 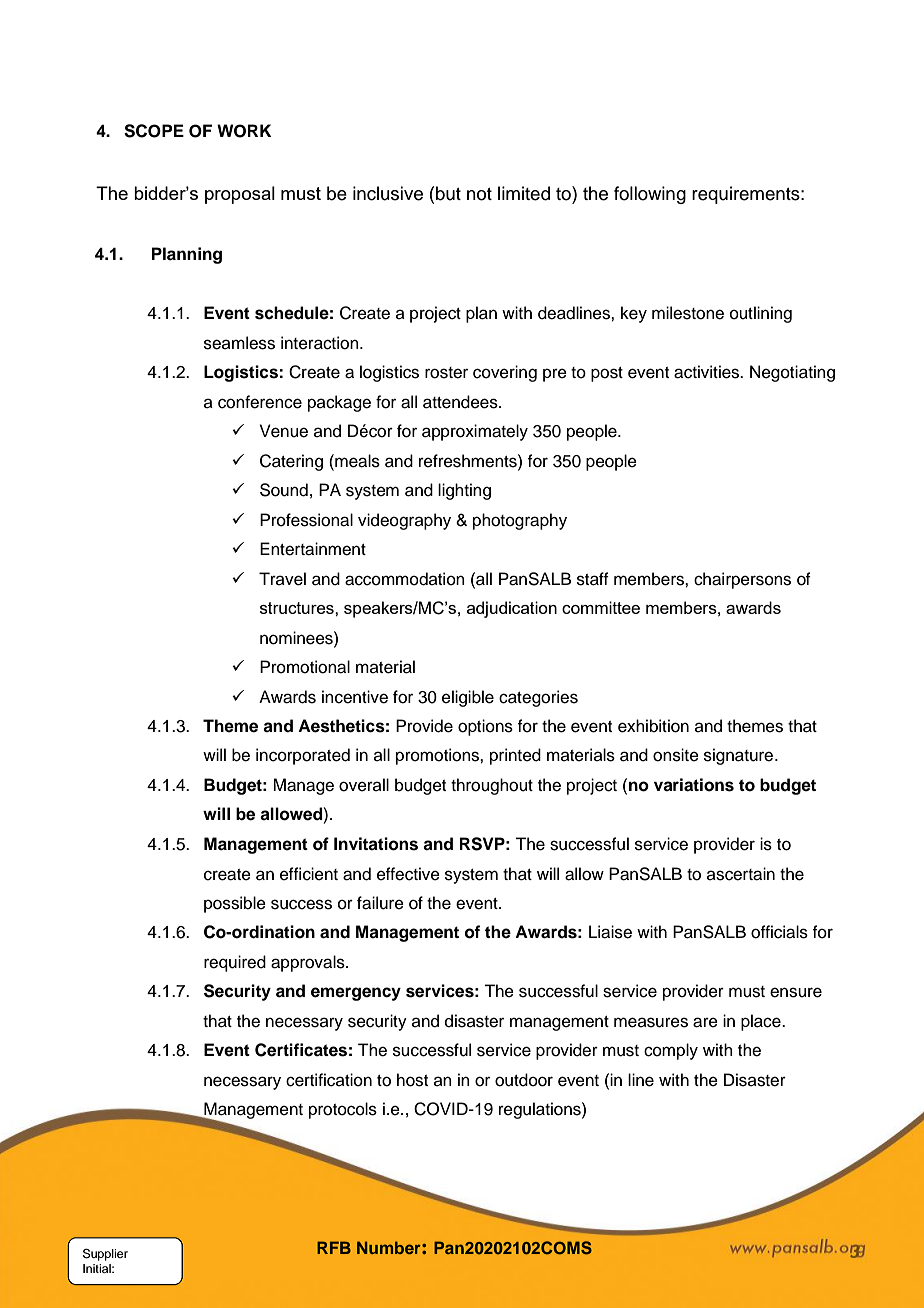 I want to click on SCOPE, so click(x=154, y=131).
